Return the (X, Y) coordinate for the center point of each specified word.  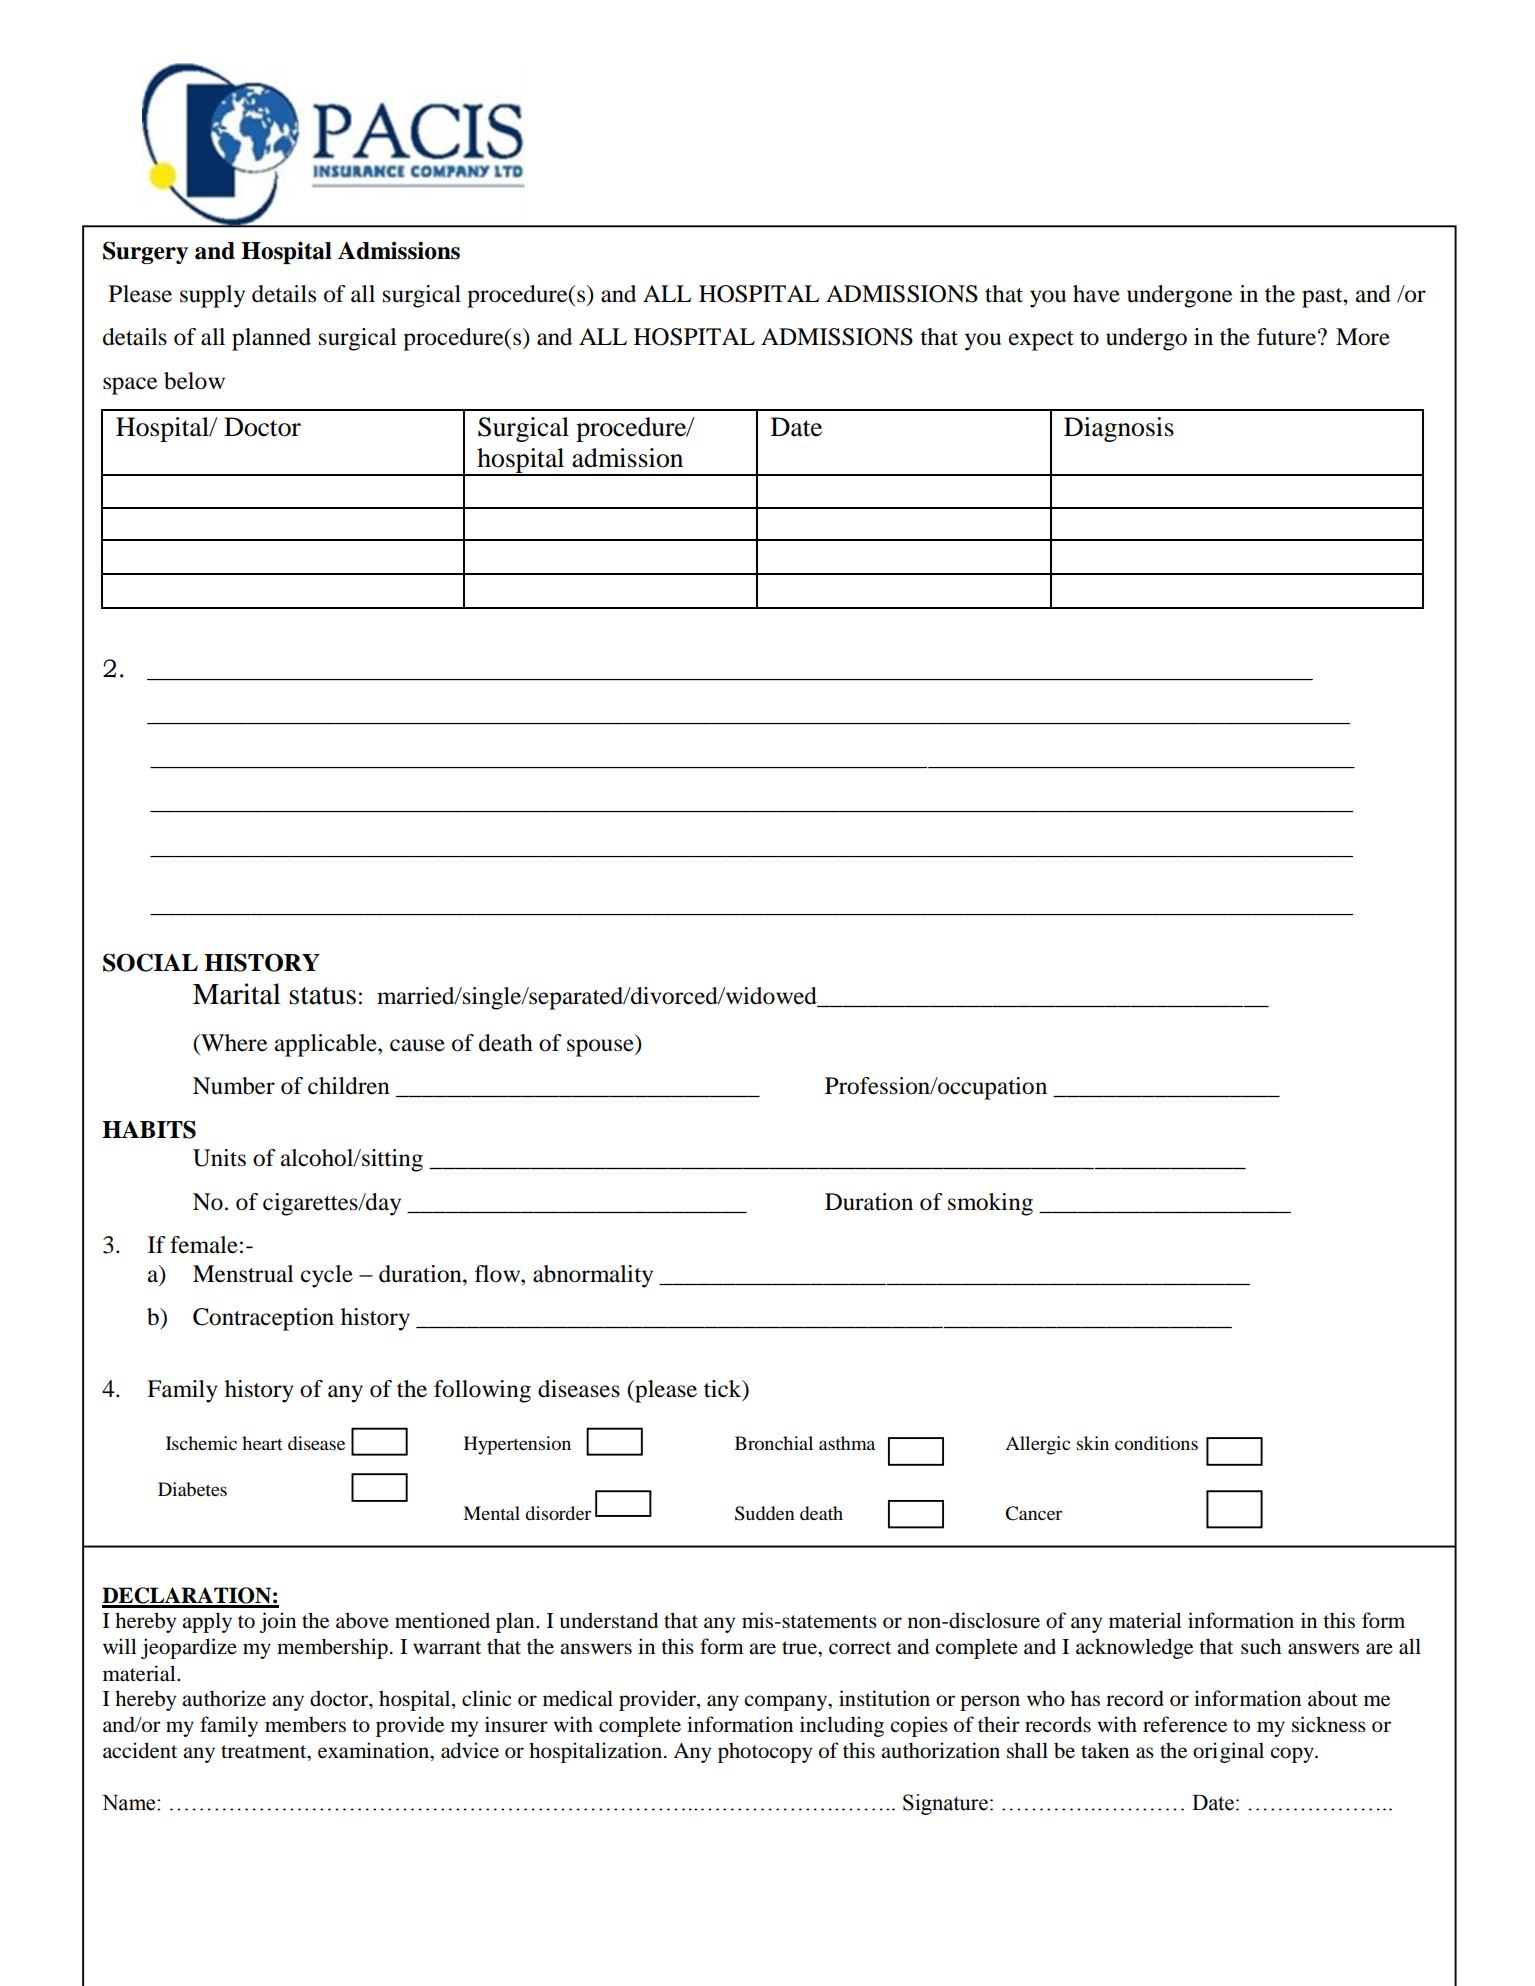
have (1096, 294)
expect (1041, 341)
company (787, 1703)
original (1228, 1752)
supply (212, 296)
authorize (224, 1698)
